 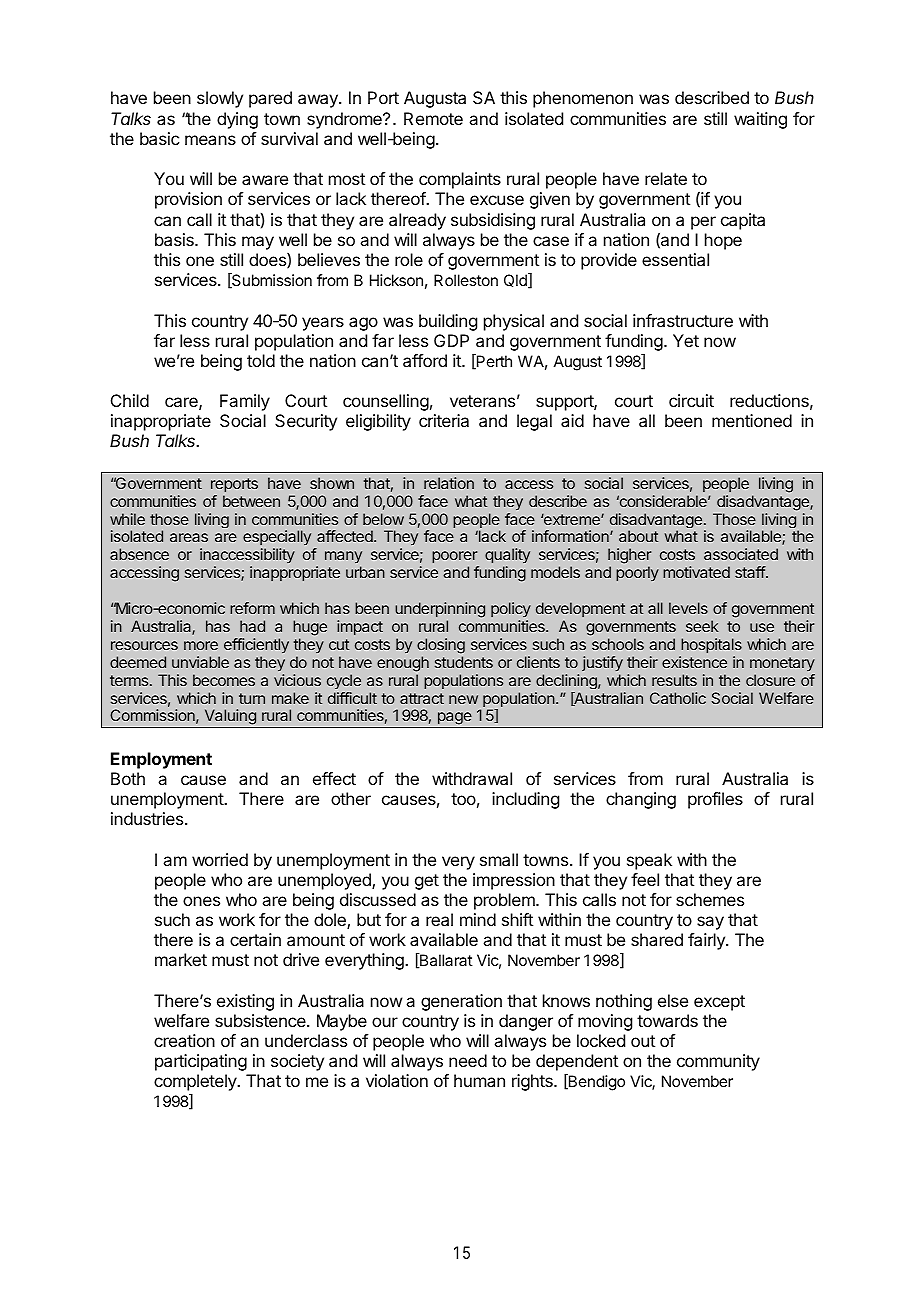 I want to click on means, so click(x=210, y=140).
